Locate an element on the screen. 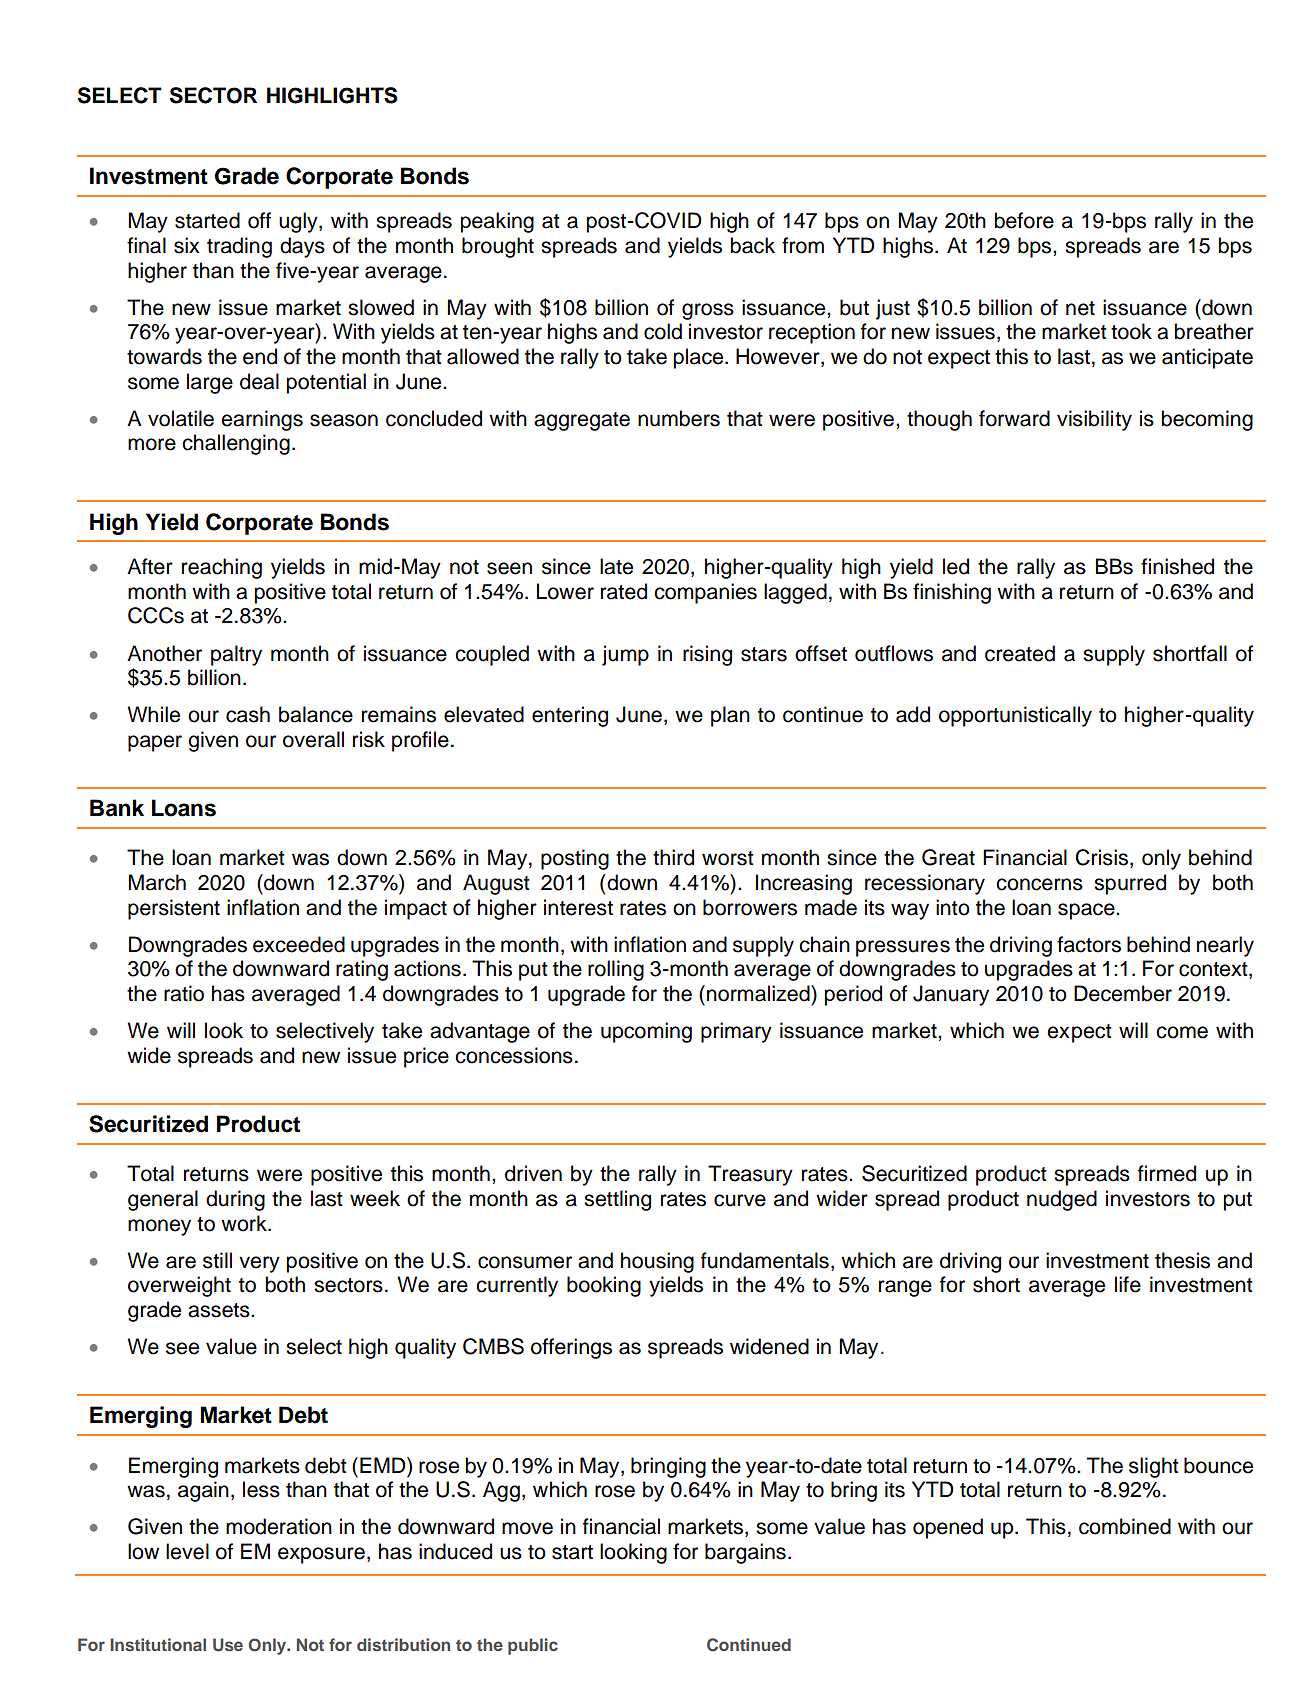  net is located at coordinates (1080, 308).
